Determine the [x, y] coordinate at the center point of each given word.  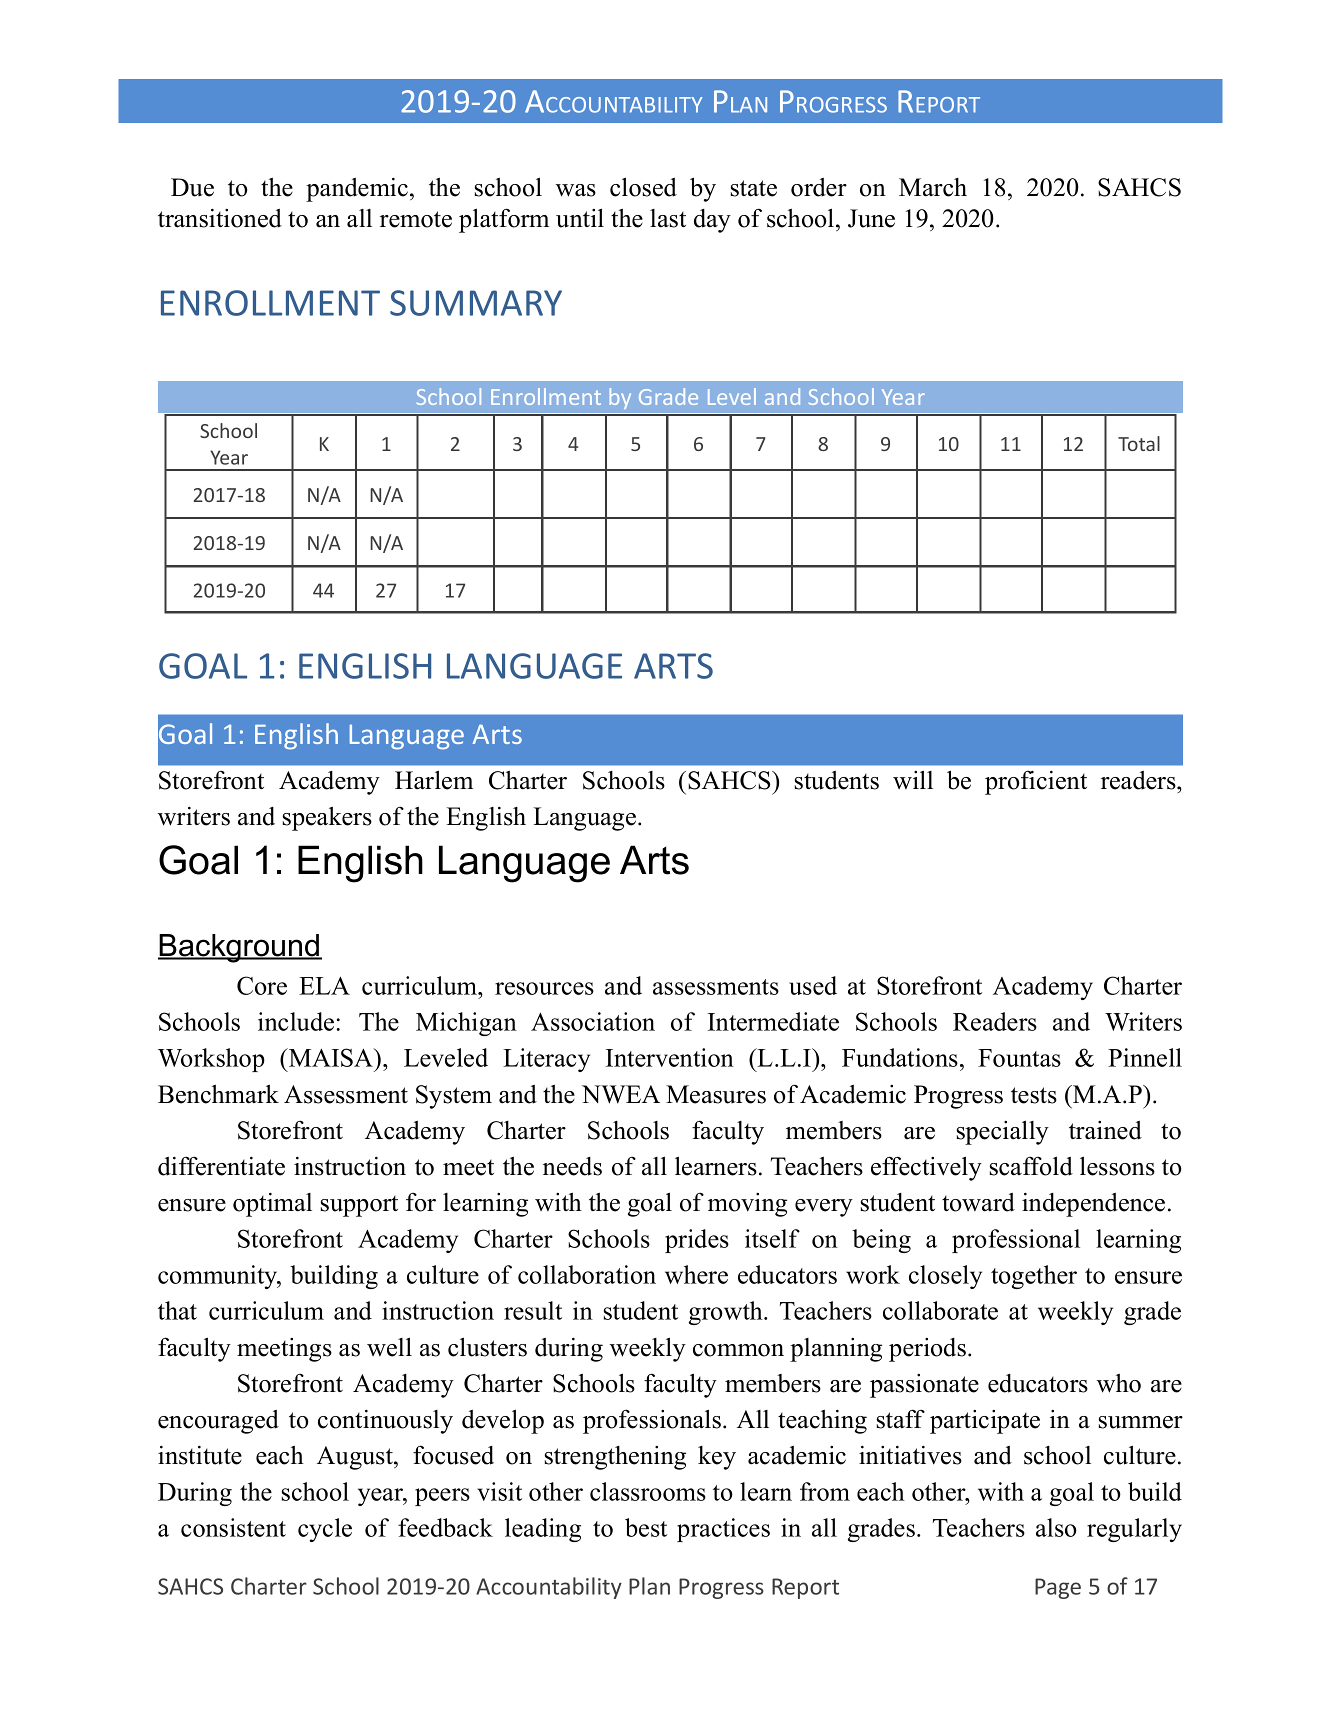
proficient [1036, 782]
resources [544, 988]
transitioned [220, 218]
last [668, 218]
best [646, 1527]
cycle [325, 1530]
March [933, 187]
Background [240, 948]
